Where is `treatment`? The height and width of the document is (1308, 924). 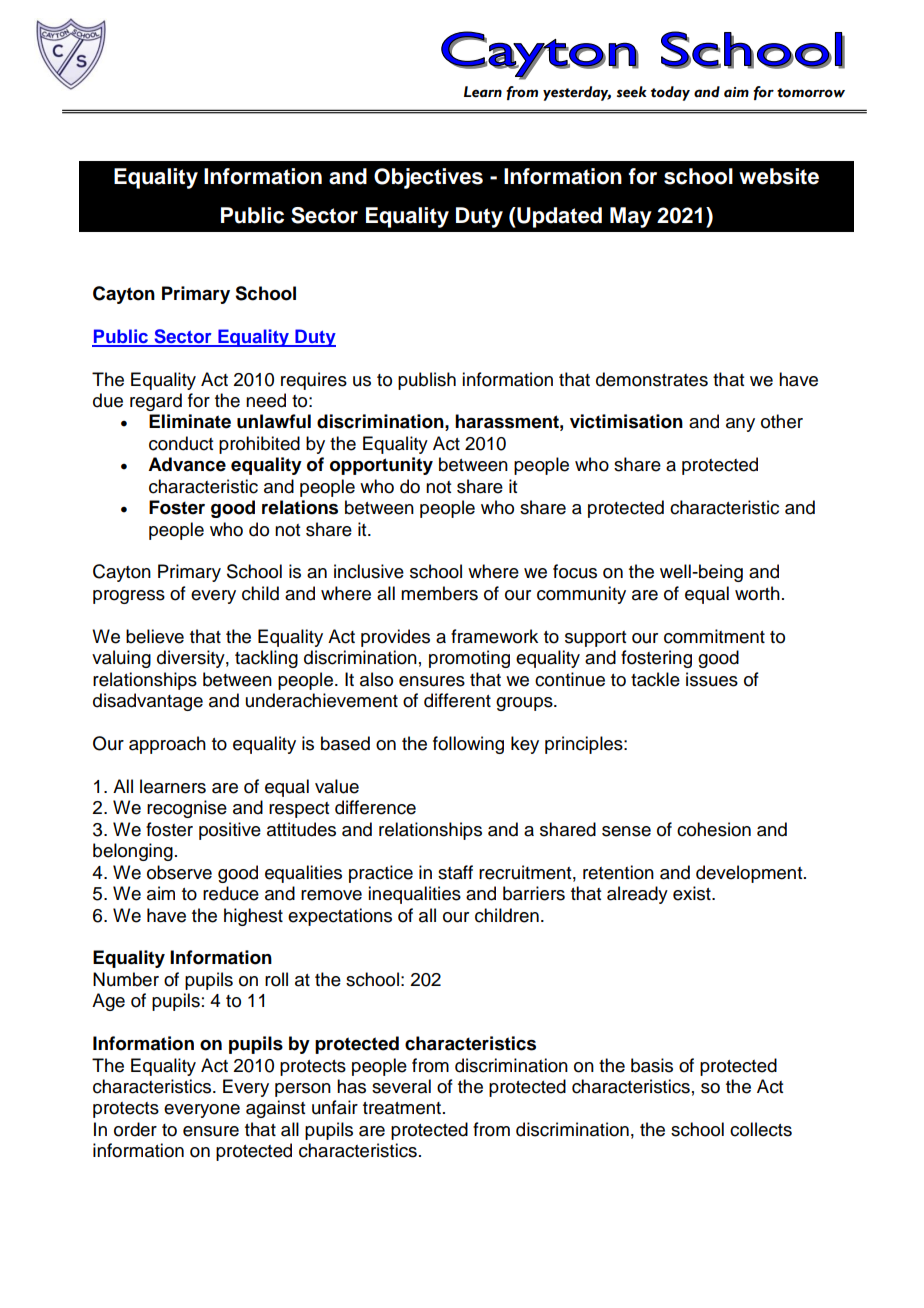 treatment is located at coordinates (403, 1108).
